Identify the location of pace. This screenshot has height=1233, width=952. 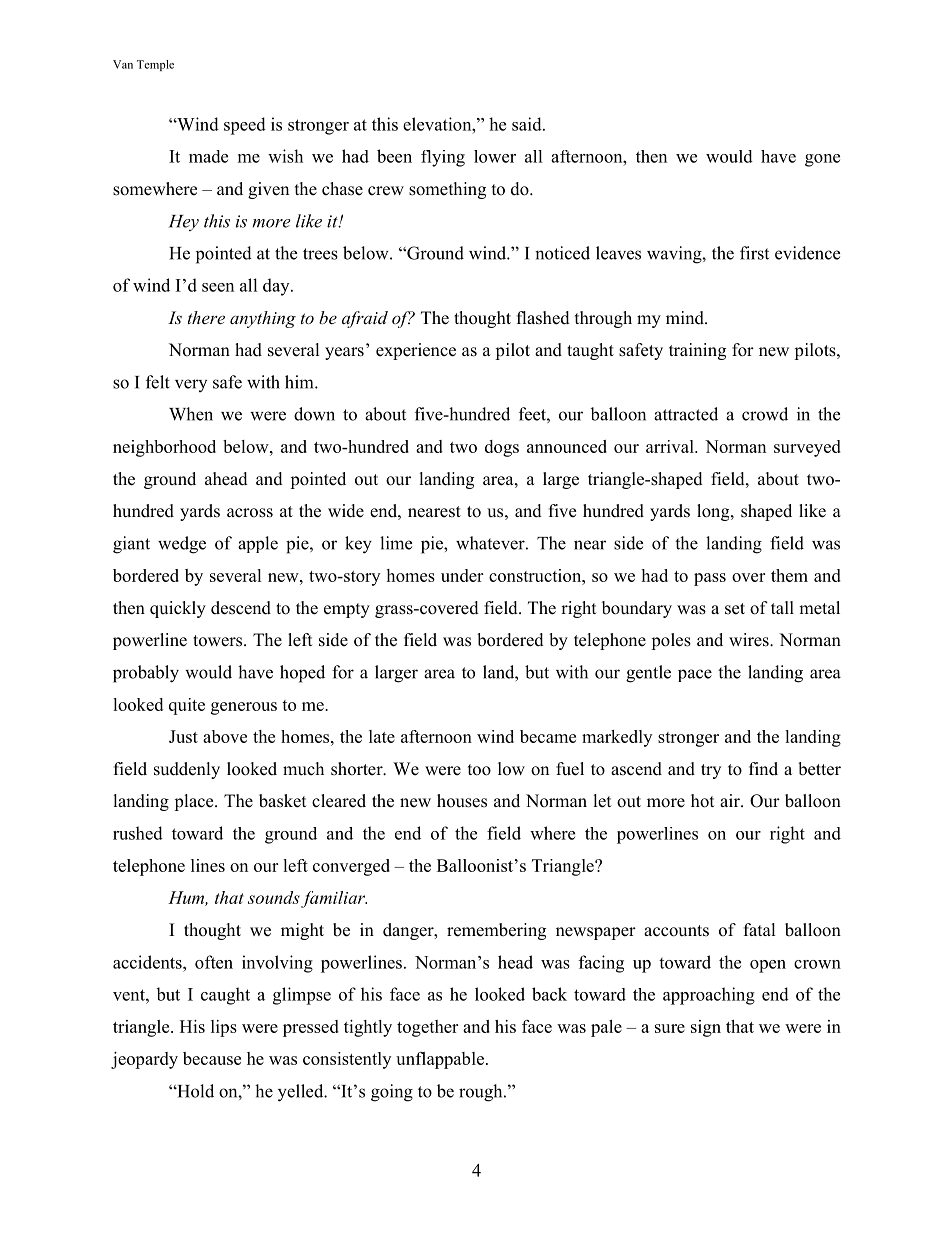
(695, 675).
